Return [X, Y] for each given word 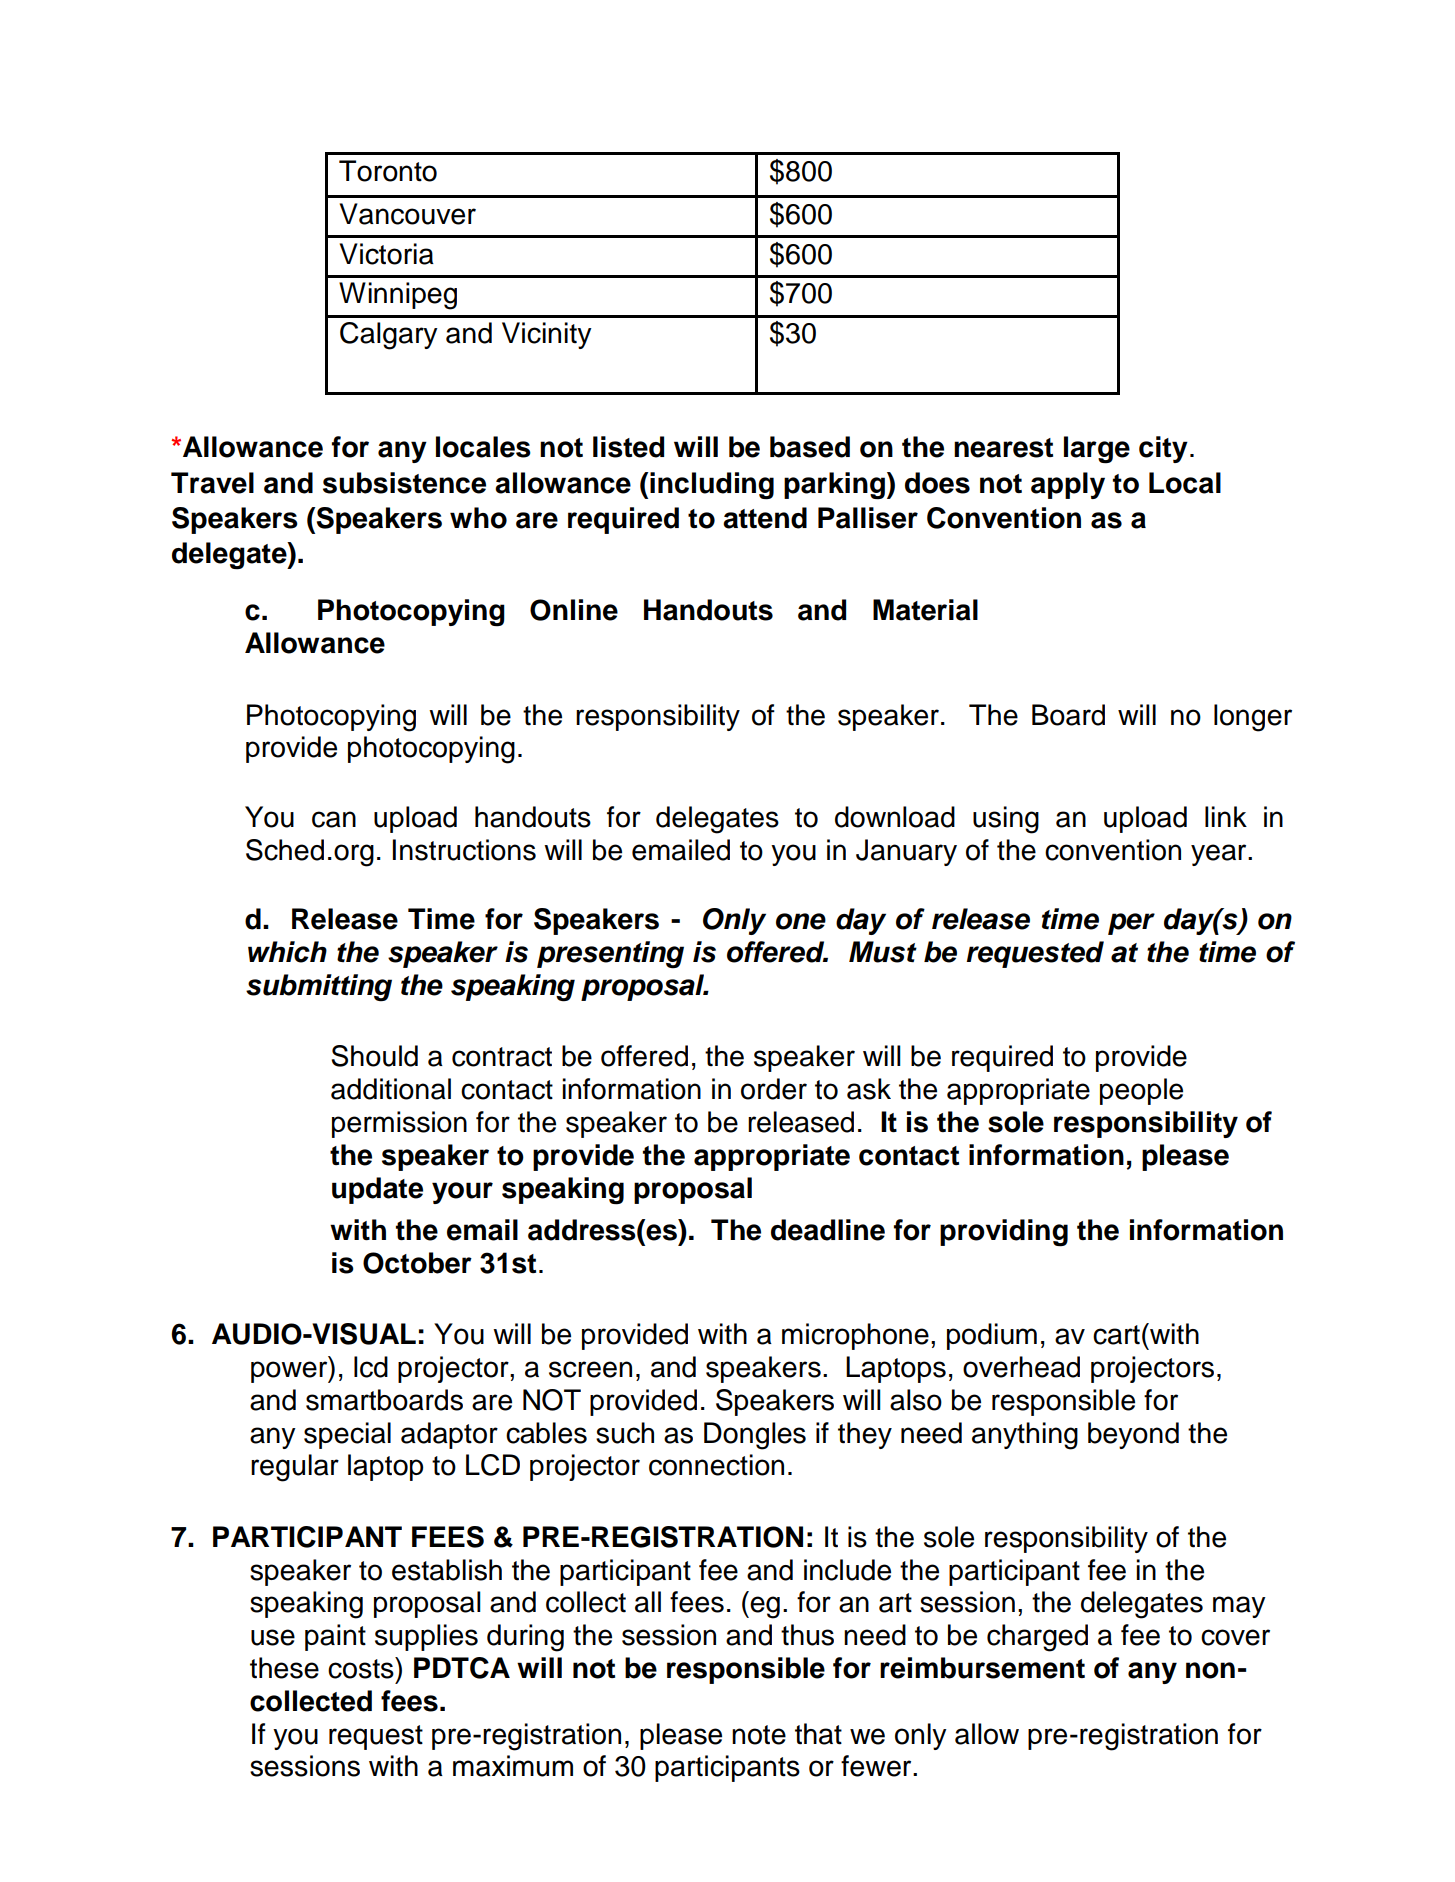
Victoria [387, 254]
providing [1004, 1233]
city [1163, 449]
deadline [828, 1230]
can [334, 819]
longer [1253, 718]
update [377, 1190]
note [759, 1735]
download [895, 817]
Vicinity [547, 335]
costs [362, 1668]
